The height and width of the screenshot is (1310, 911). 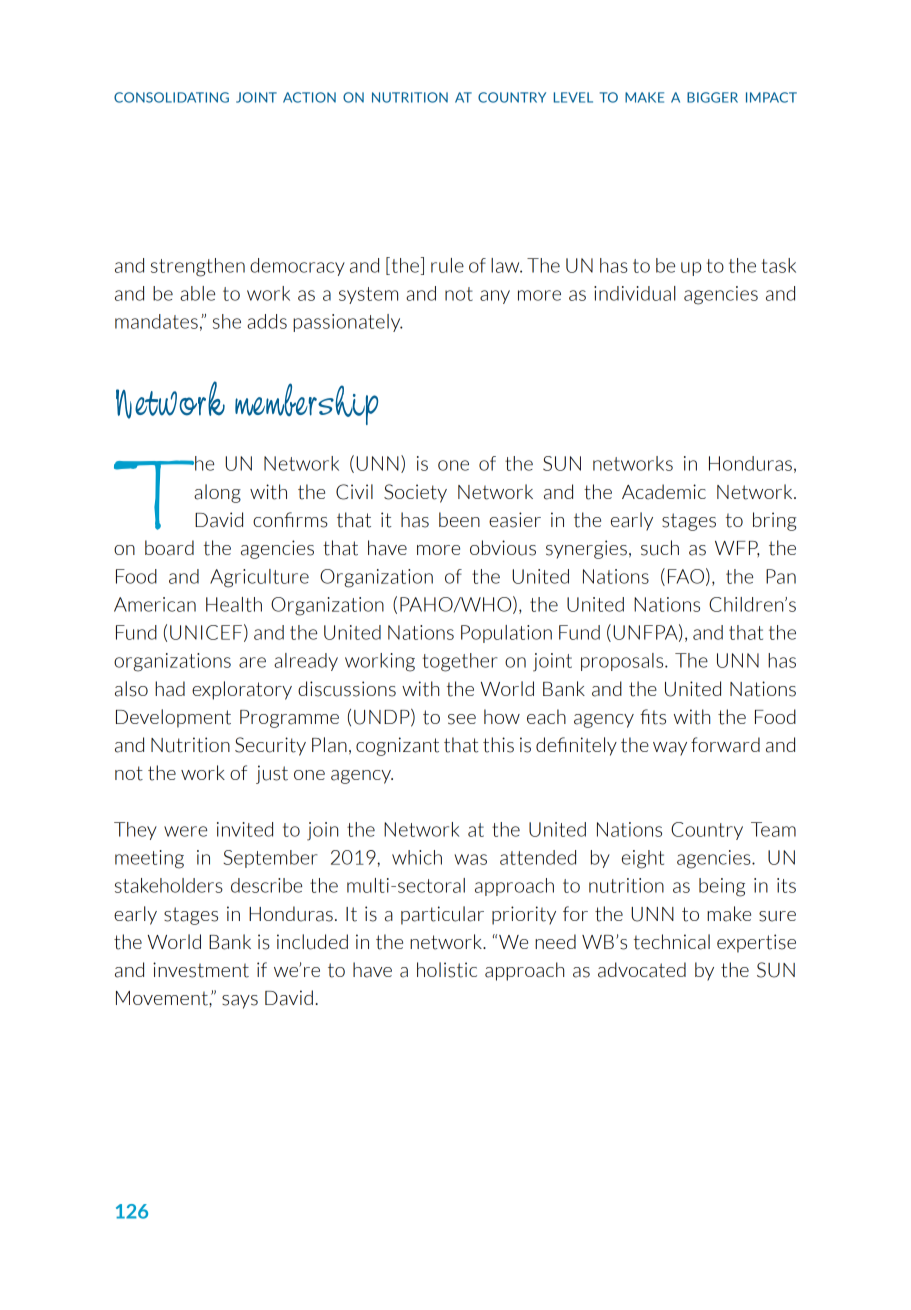 I want to click on membership, so click(x=306, y=404).
